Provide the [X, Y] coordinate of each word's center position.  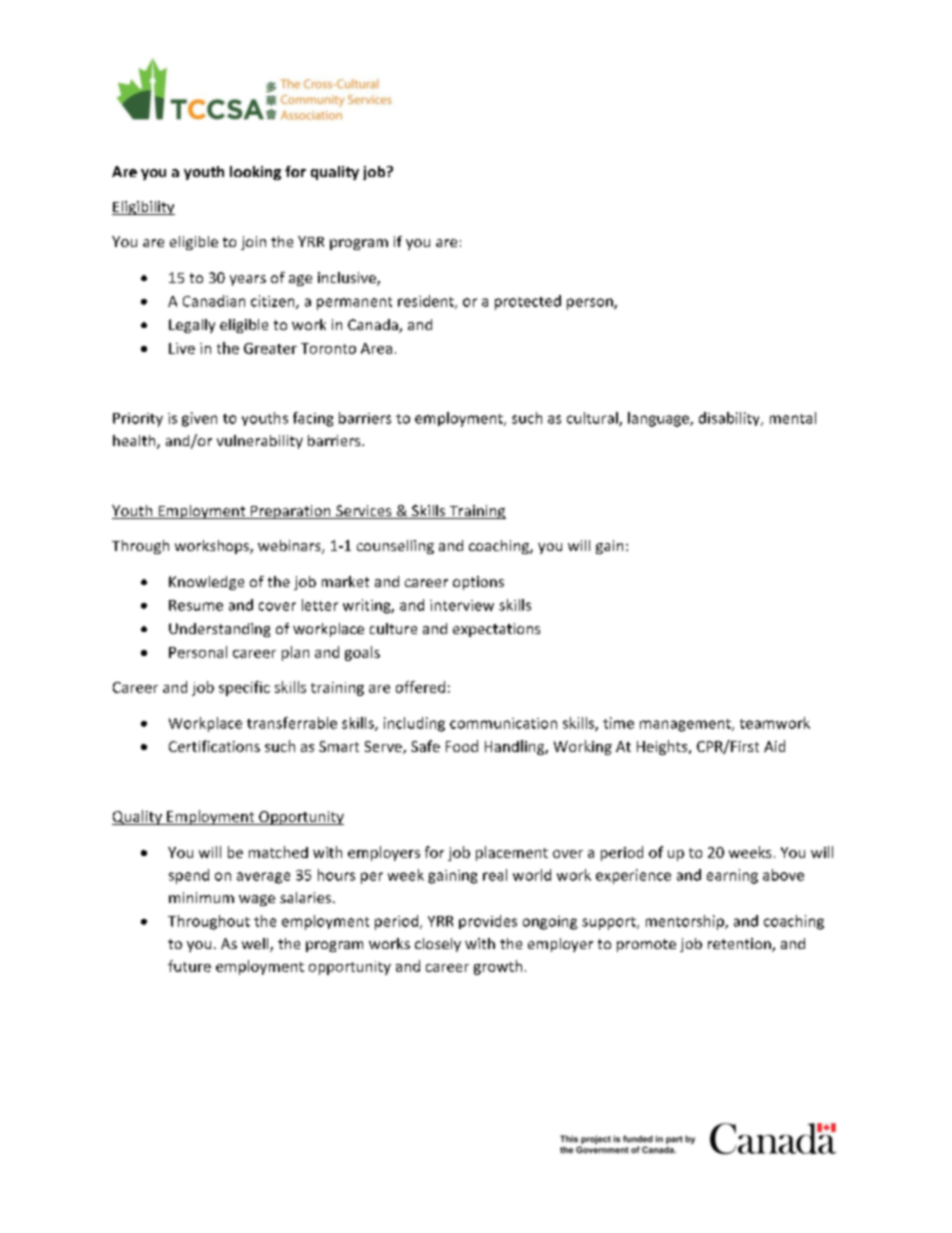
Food [462, 746]
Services [364, 512]
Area [376, 348]
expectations [496, 630]
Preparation [290, 512]
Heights [663, 747]
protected [528, 302]
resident [427, 302]
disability [730, 419]
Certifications [214, 746]
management [686, 725]
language [659, 419]
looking [255, 173]
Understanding [219, 630]
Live [182, 348]
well [256, 945]
